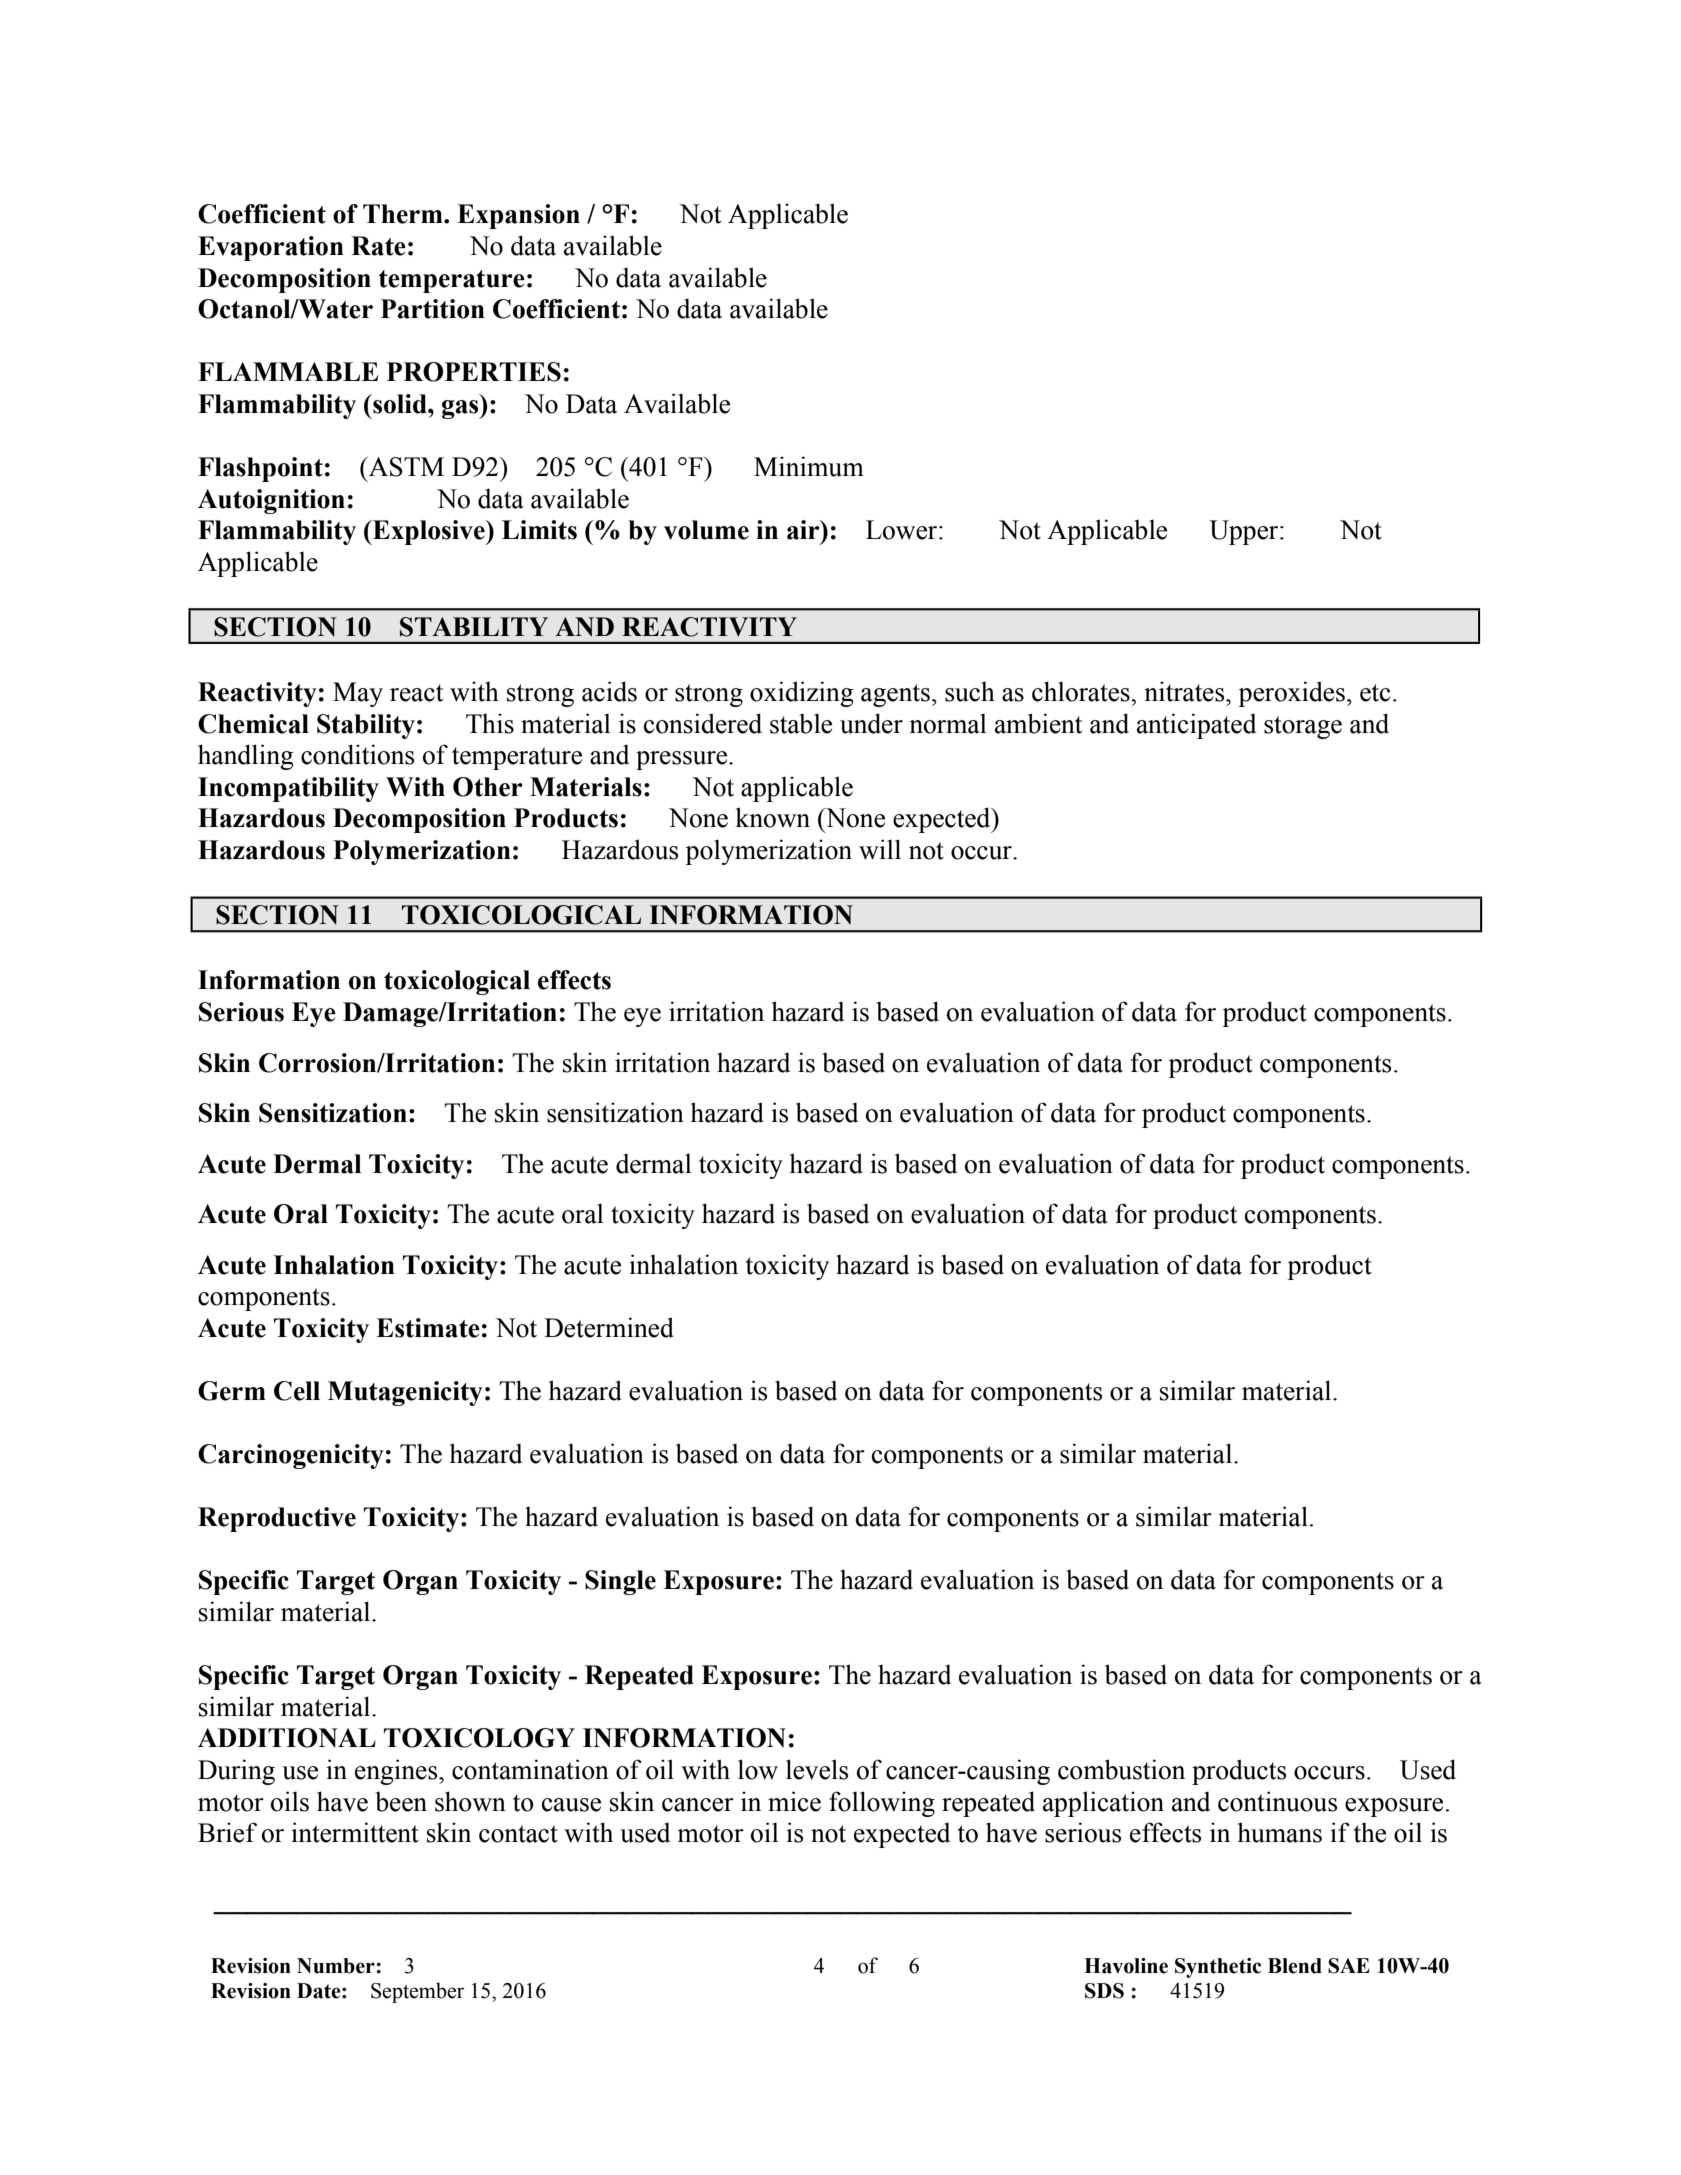 The height and width of the page is (2175, 1681). Describe the element at coordinates (609, 1327) in the page. I see `Determined` at that location.
